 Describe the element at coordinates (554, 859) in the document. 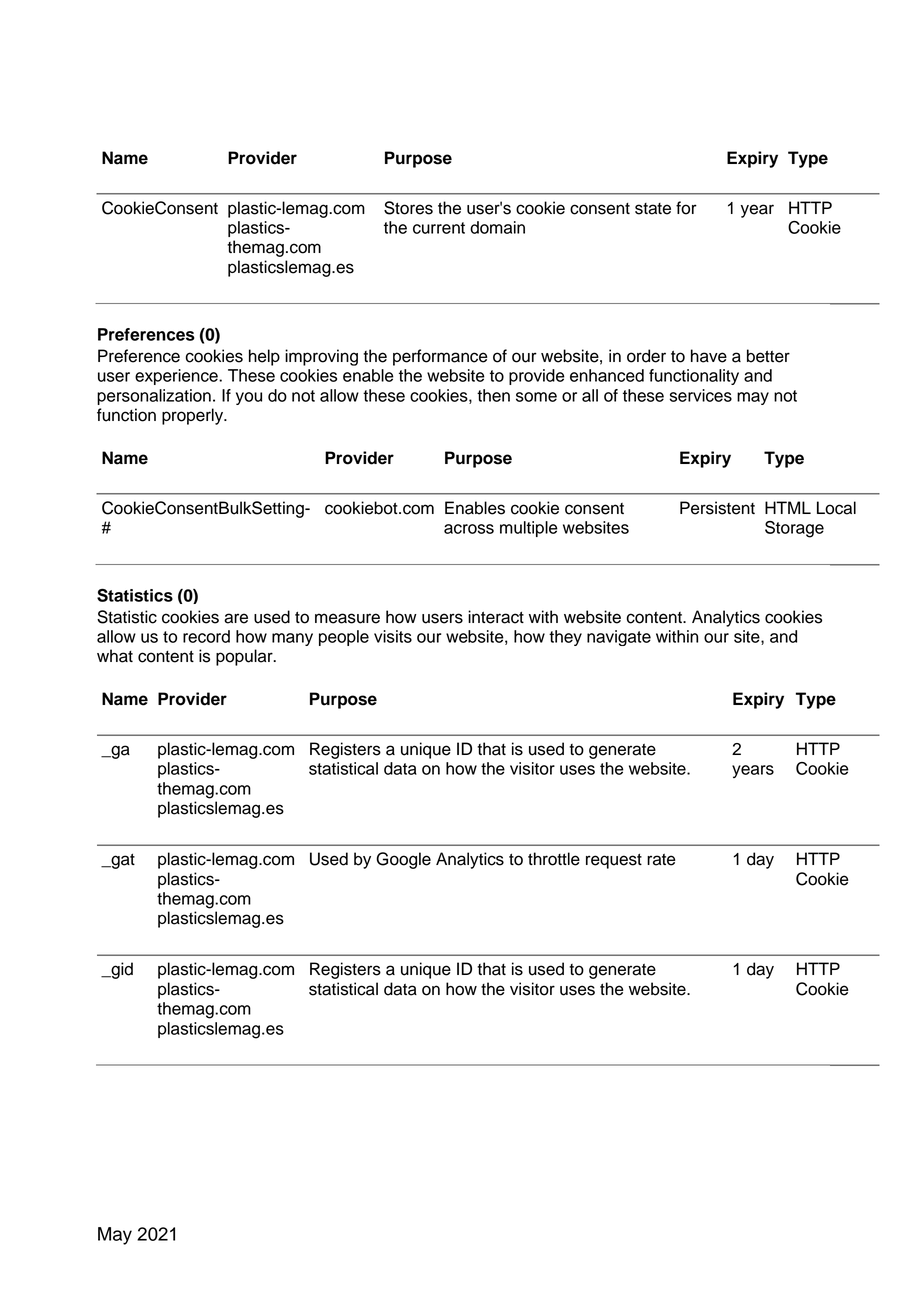

I see `throttle` at that location.
